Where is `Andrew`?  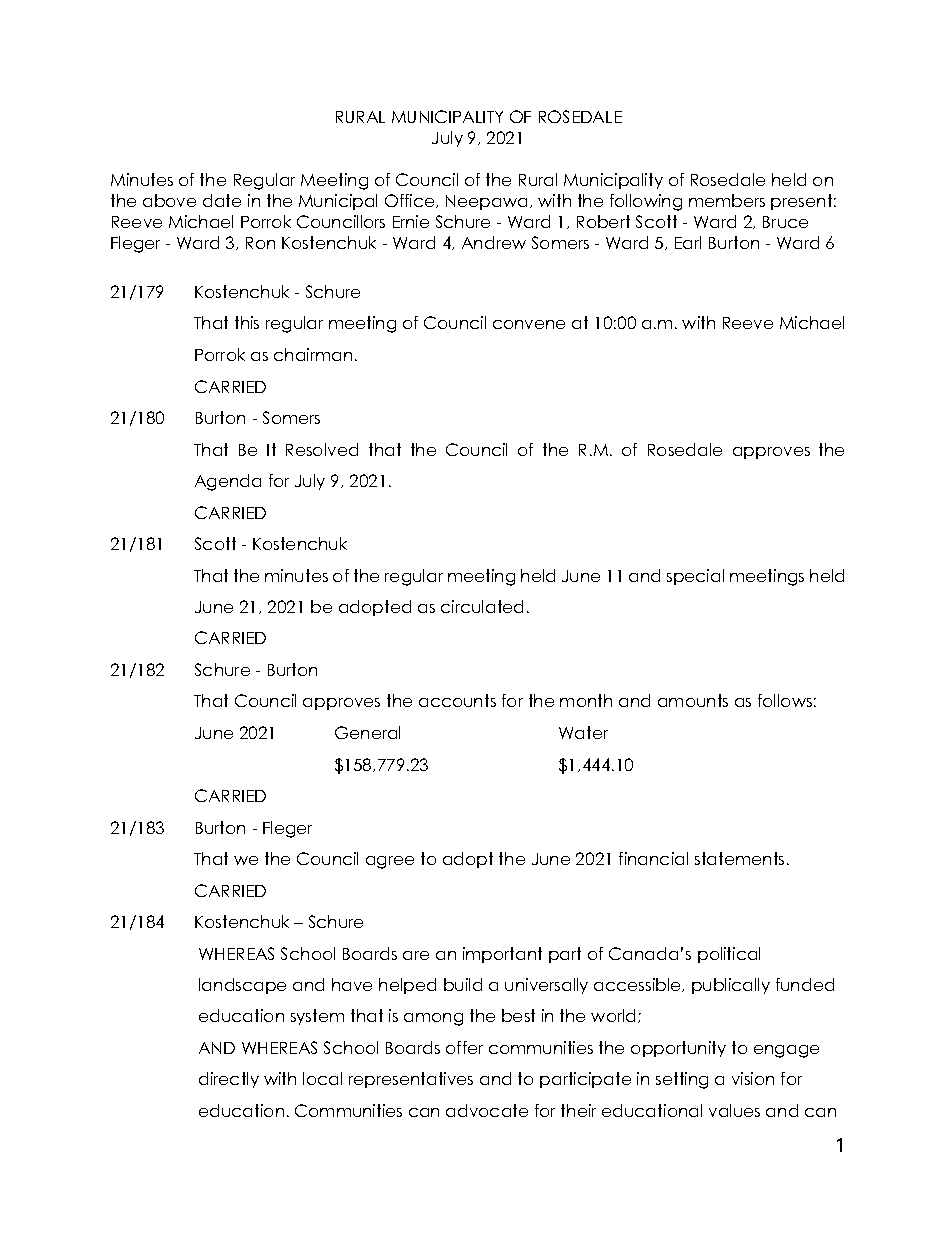
Andrew is located at coordinates (494, 242).
